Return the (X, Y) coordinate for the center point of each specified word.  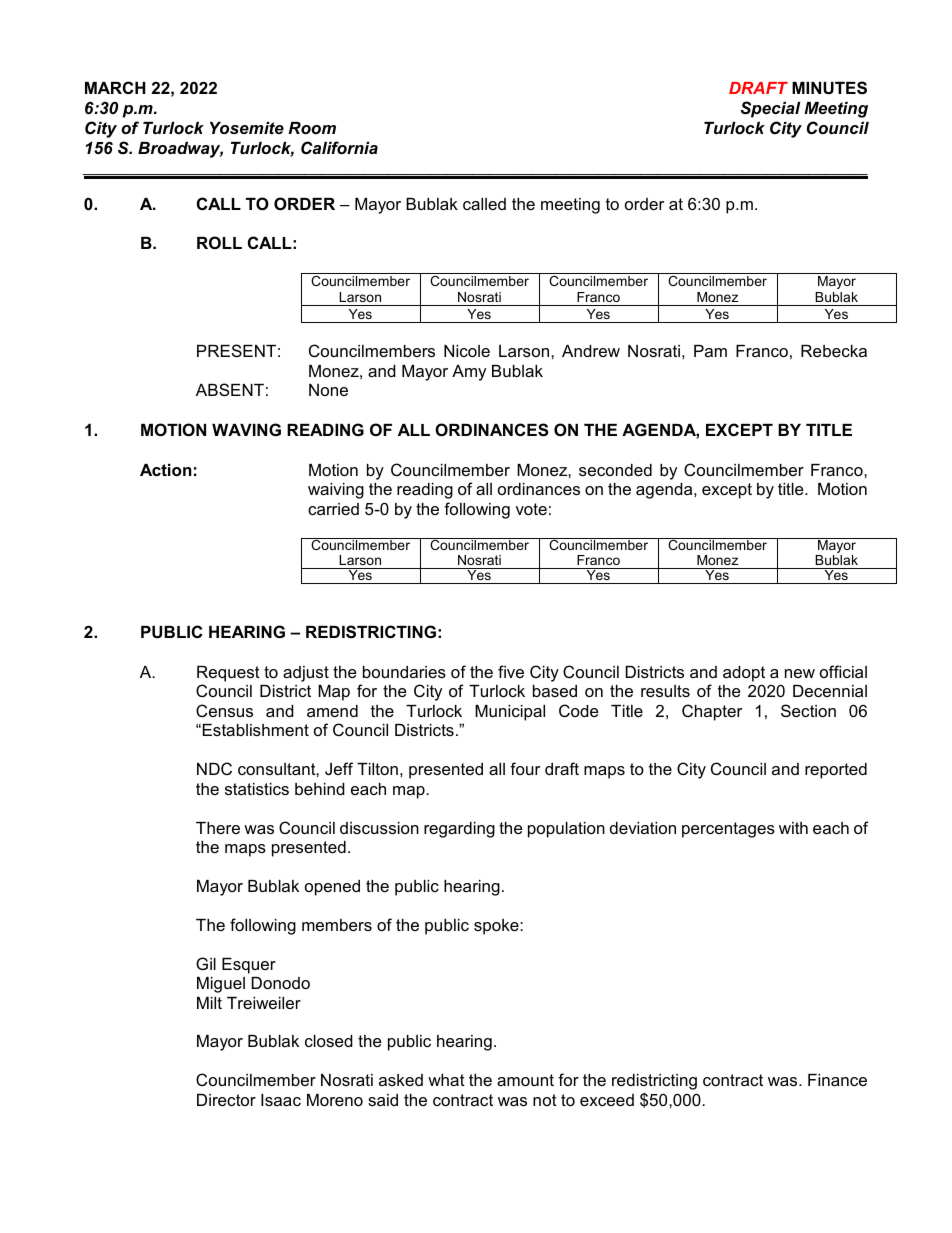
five (511, 671)
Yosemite (247, 128)
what (446, 1080)
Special (770, 109)
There (218, 828)
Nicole (467, 351)
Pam (710, 351)
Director (226, 1100)
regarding (459, 830)
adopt (744, 674)
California (339, 147)
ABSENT (230, 389)
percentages (728, 830)
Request (228, 674)
